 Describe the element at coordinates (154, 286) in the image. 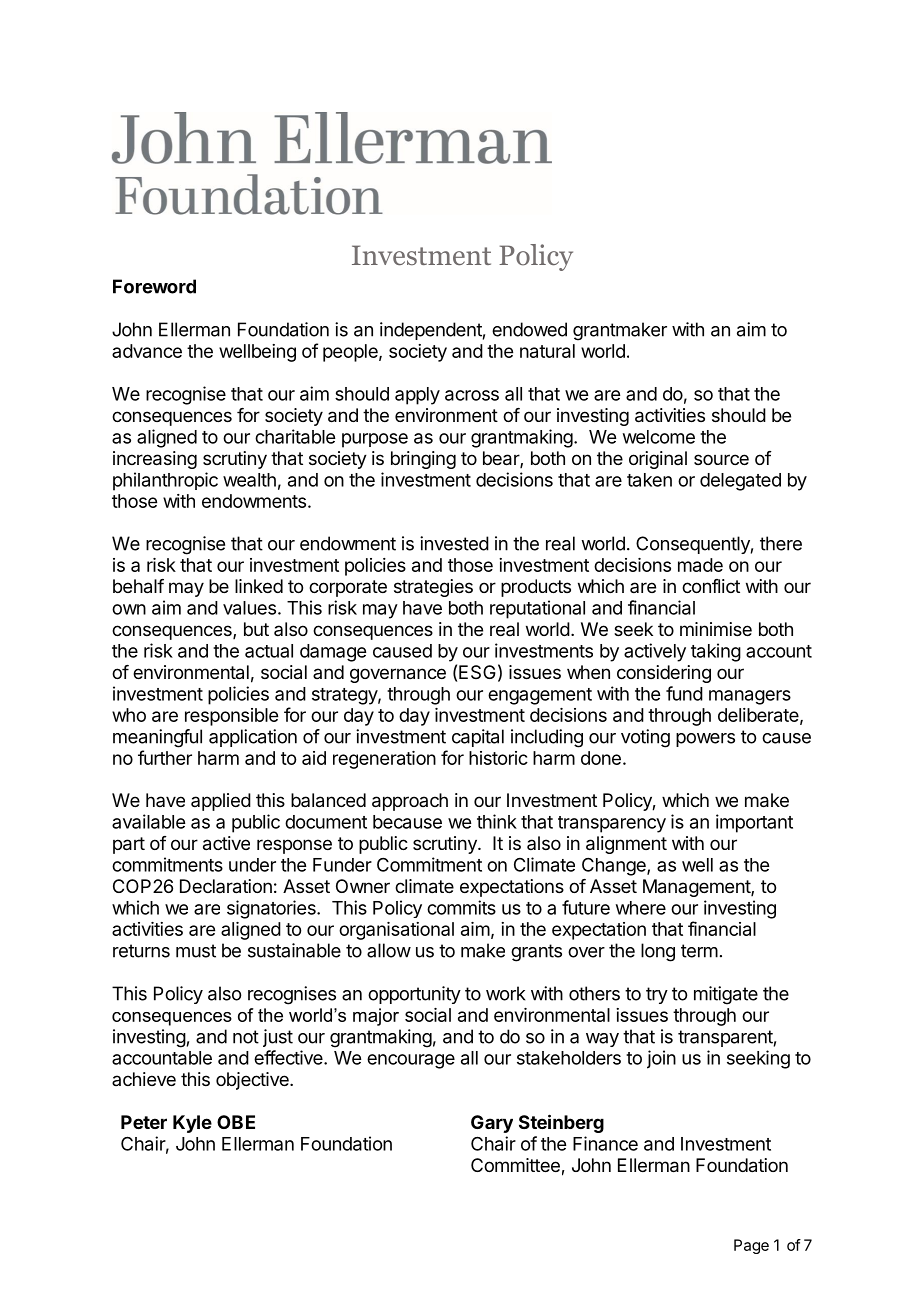

I see `Foreword` at that location.
